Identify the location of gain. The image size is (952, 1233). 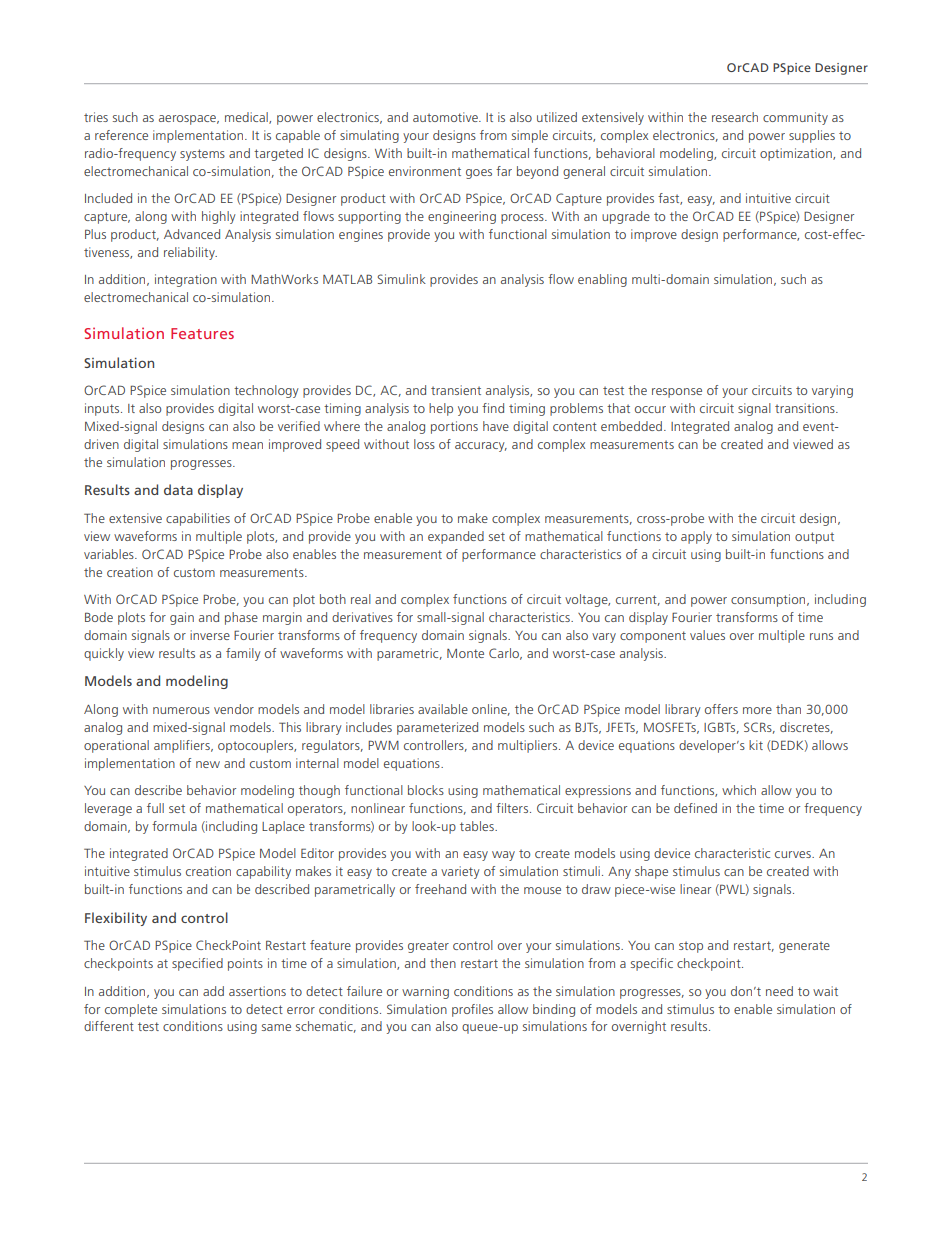
(182, 618).
